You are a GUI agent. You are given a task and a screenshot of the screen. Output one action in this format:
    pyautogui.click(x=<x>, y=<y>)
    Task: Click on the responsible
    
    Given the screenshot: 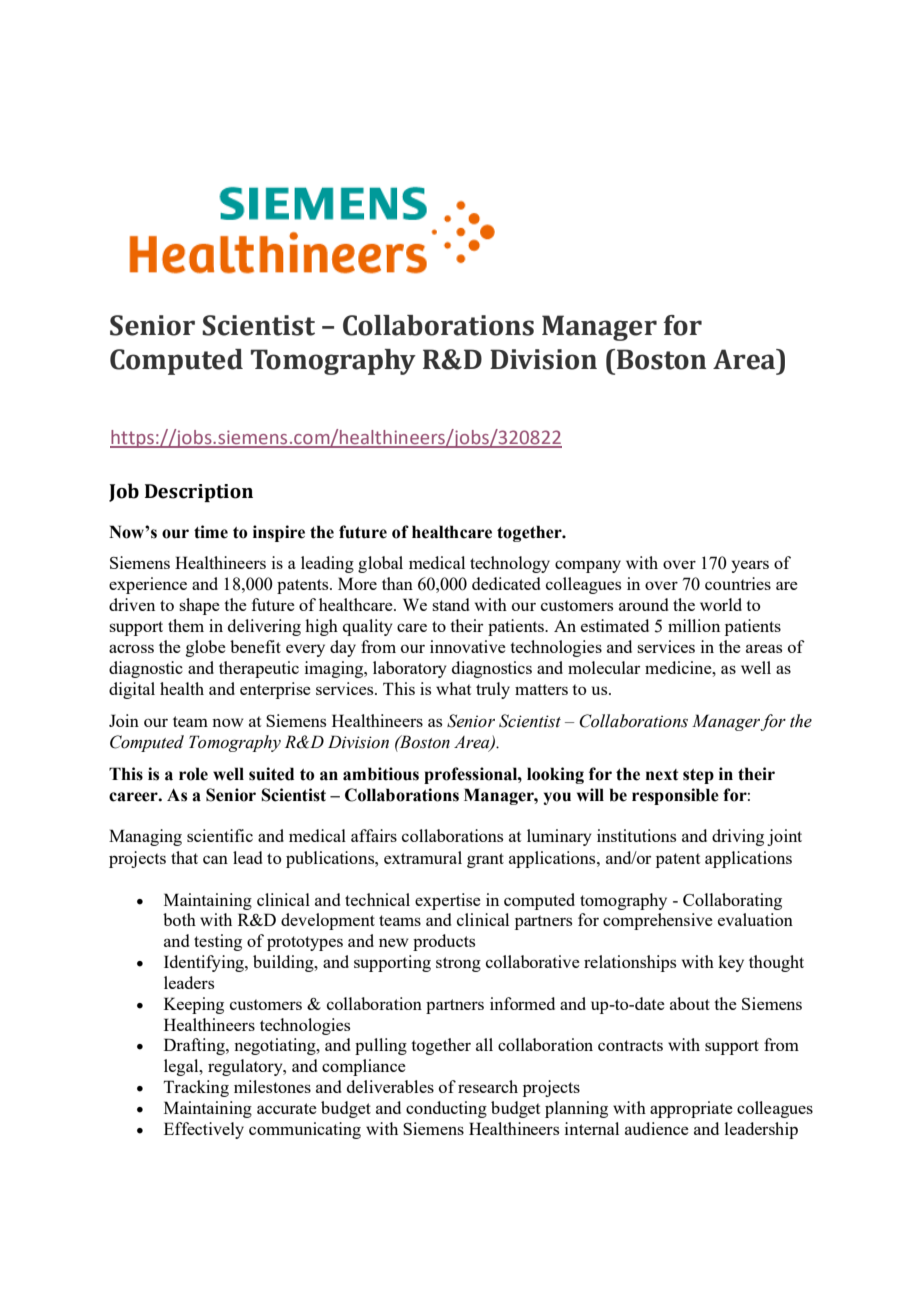 What is the action you would take?
    pyautogui.click(x=675, y=796)
